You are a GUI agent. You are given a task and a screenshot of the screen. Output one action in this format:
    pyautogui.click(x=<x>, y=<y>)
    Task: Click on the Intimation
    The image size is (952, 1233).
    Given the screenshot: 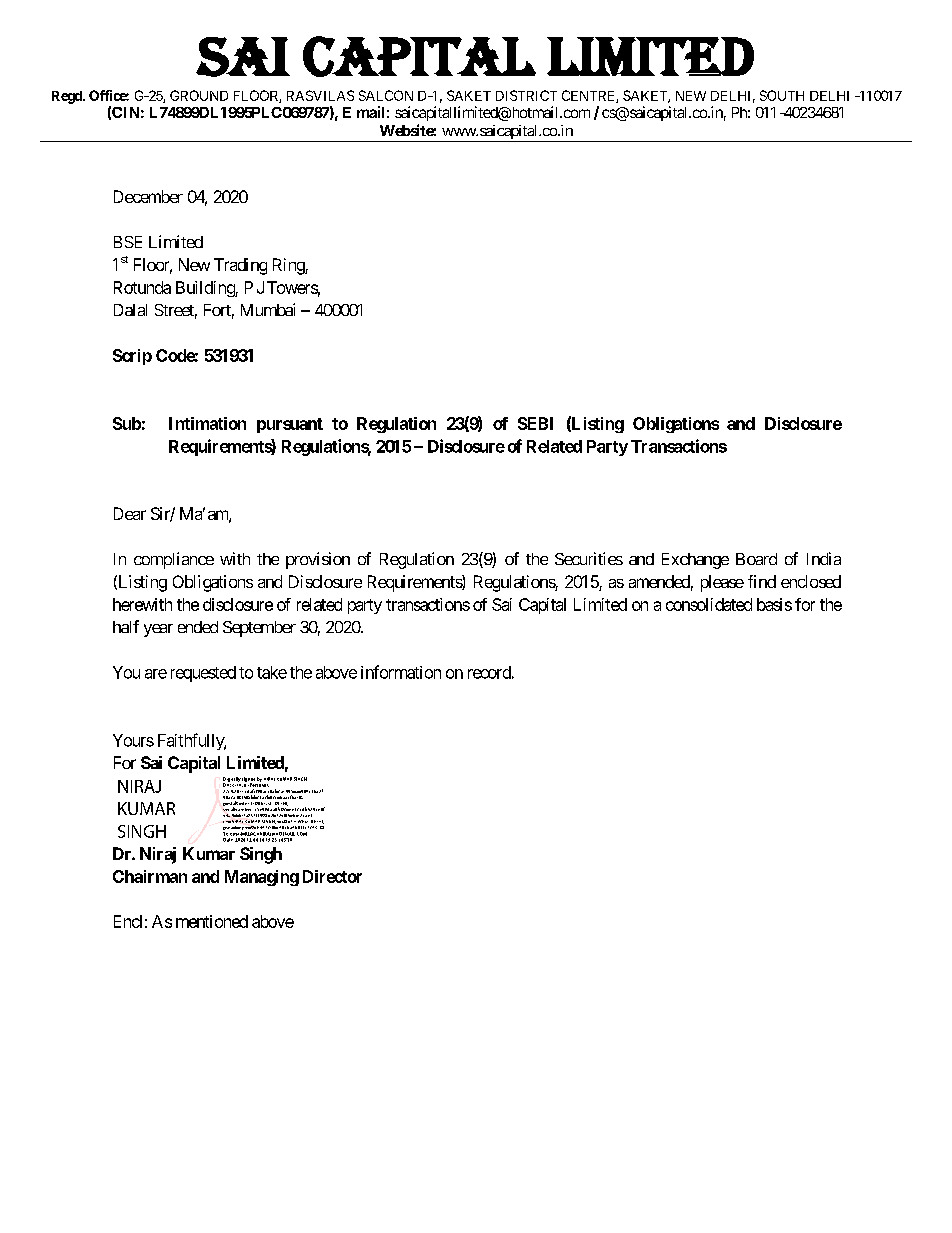 What is the action you would take?
    pyautogui.click(x=207, y=423)
